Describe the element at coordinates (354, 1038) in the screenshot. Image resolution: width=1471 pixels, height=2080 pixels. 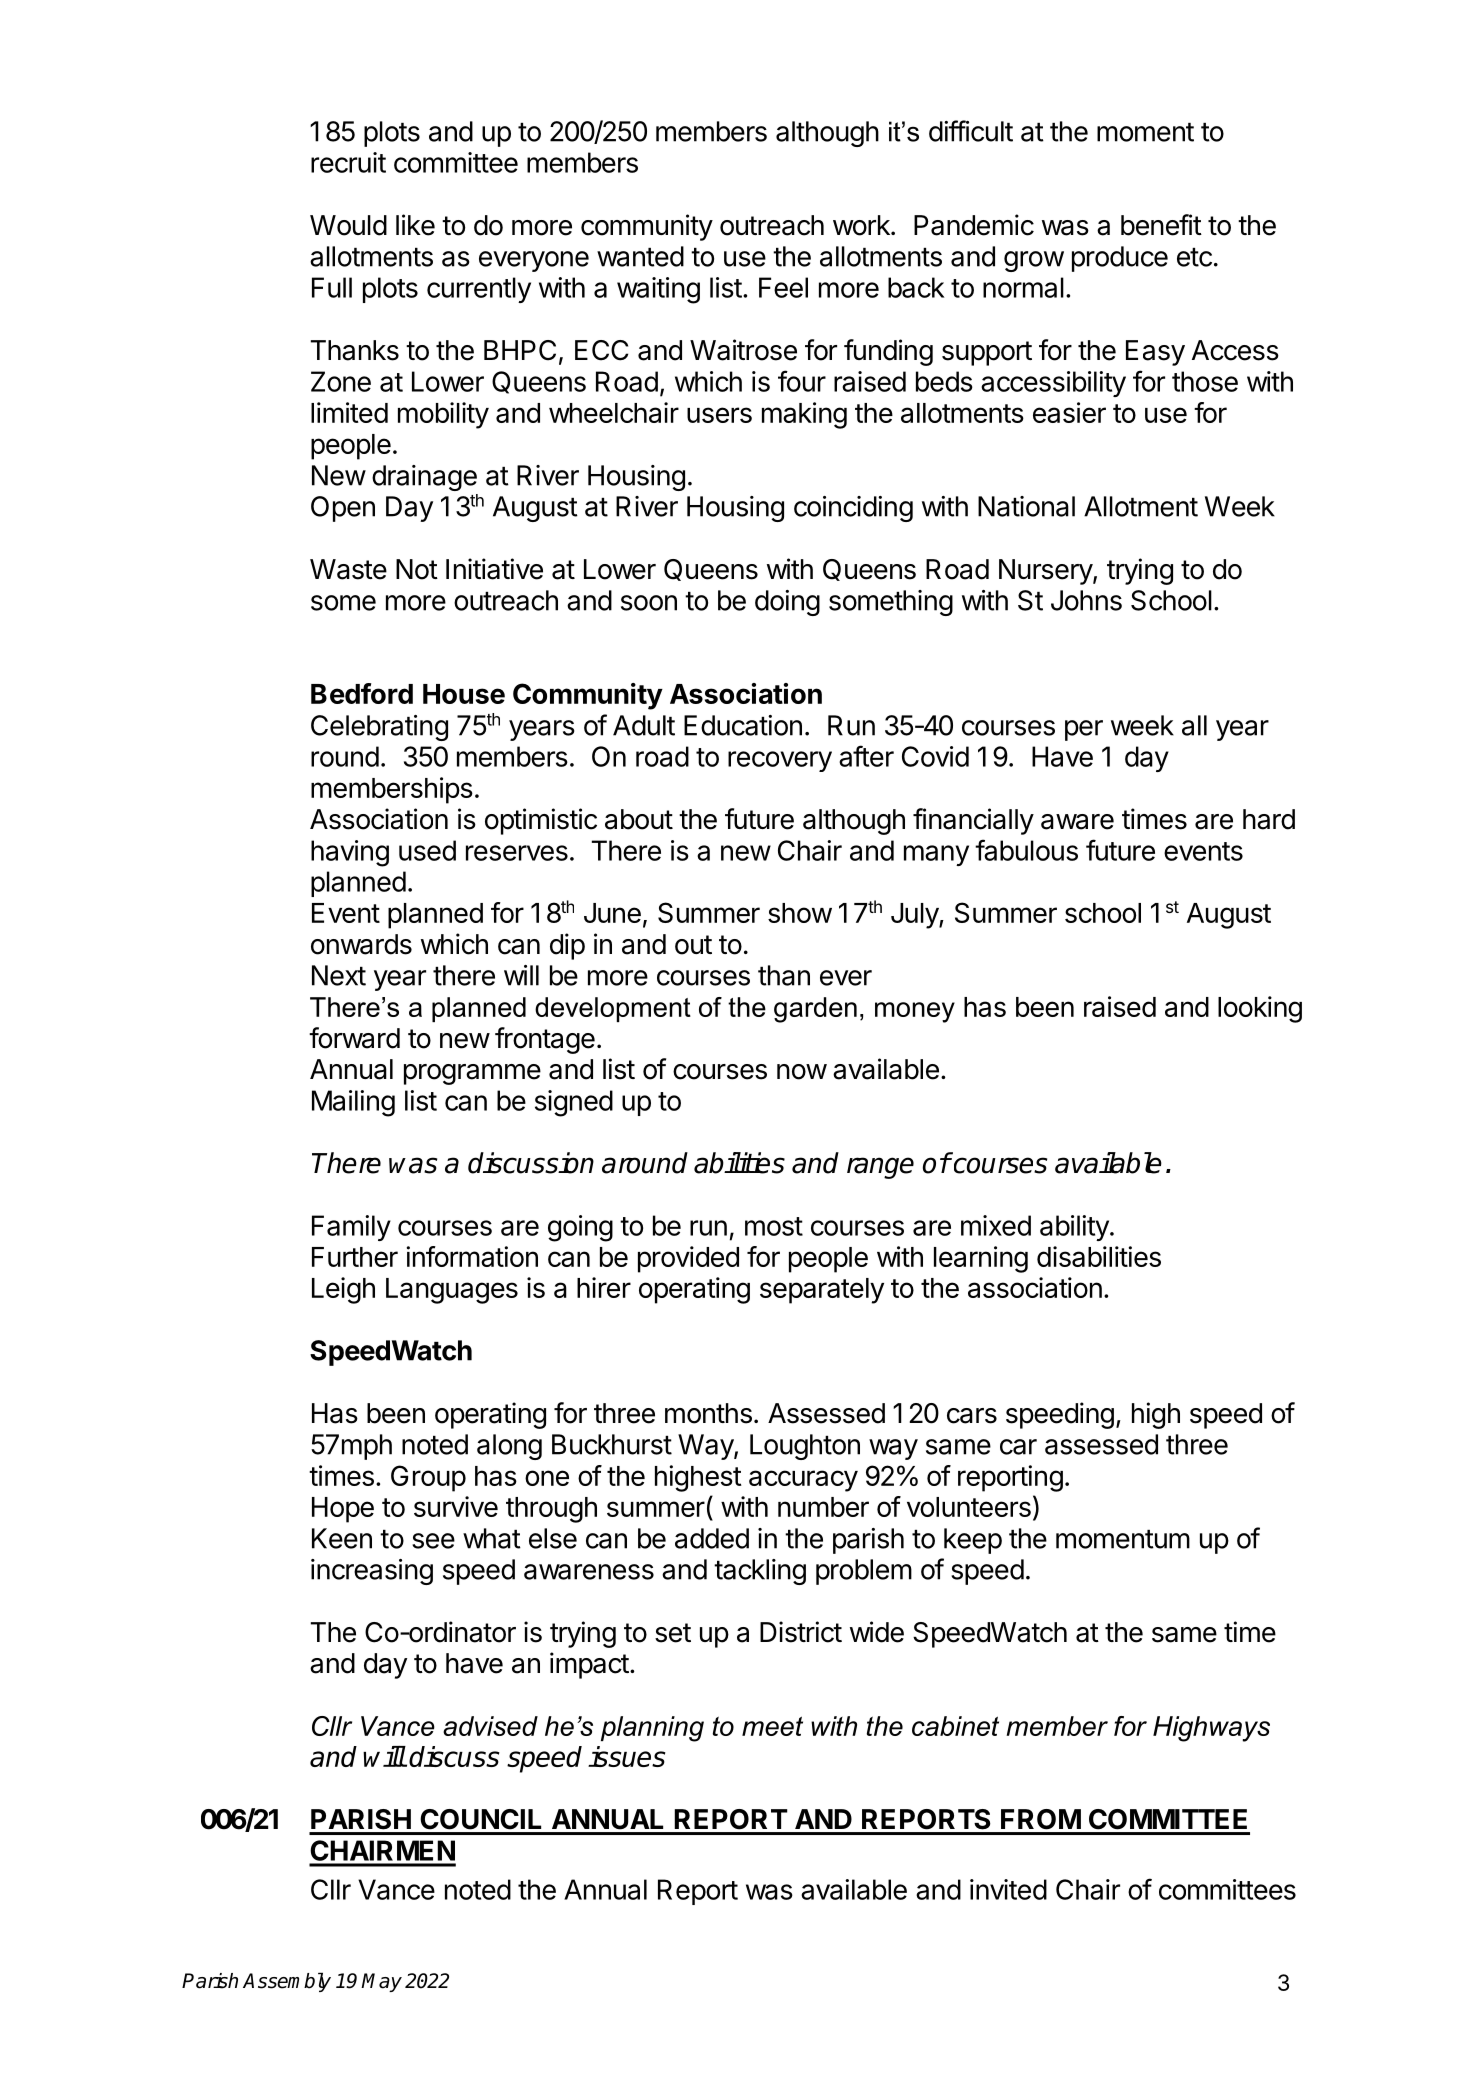
I see `forward` at that location.
